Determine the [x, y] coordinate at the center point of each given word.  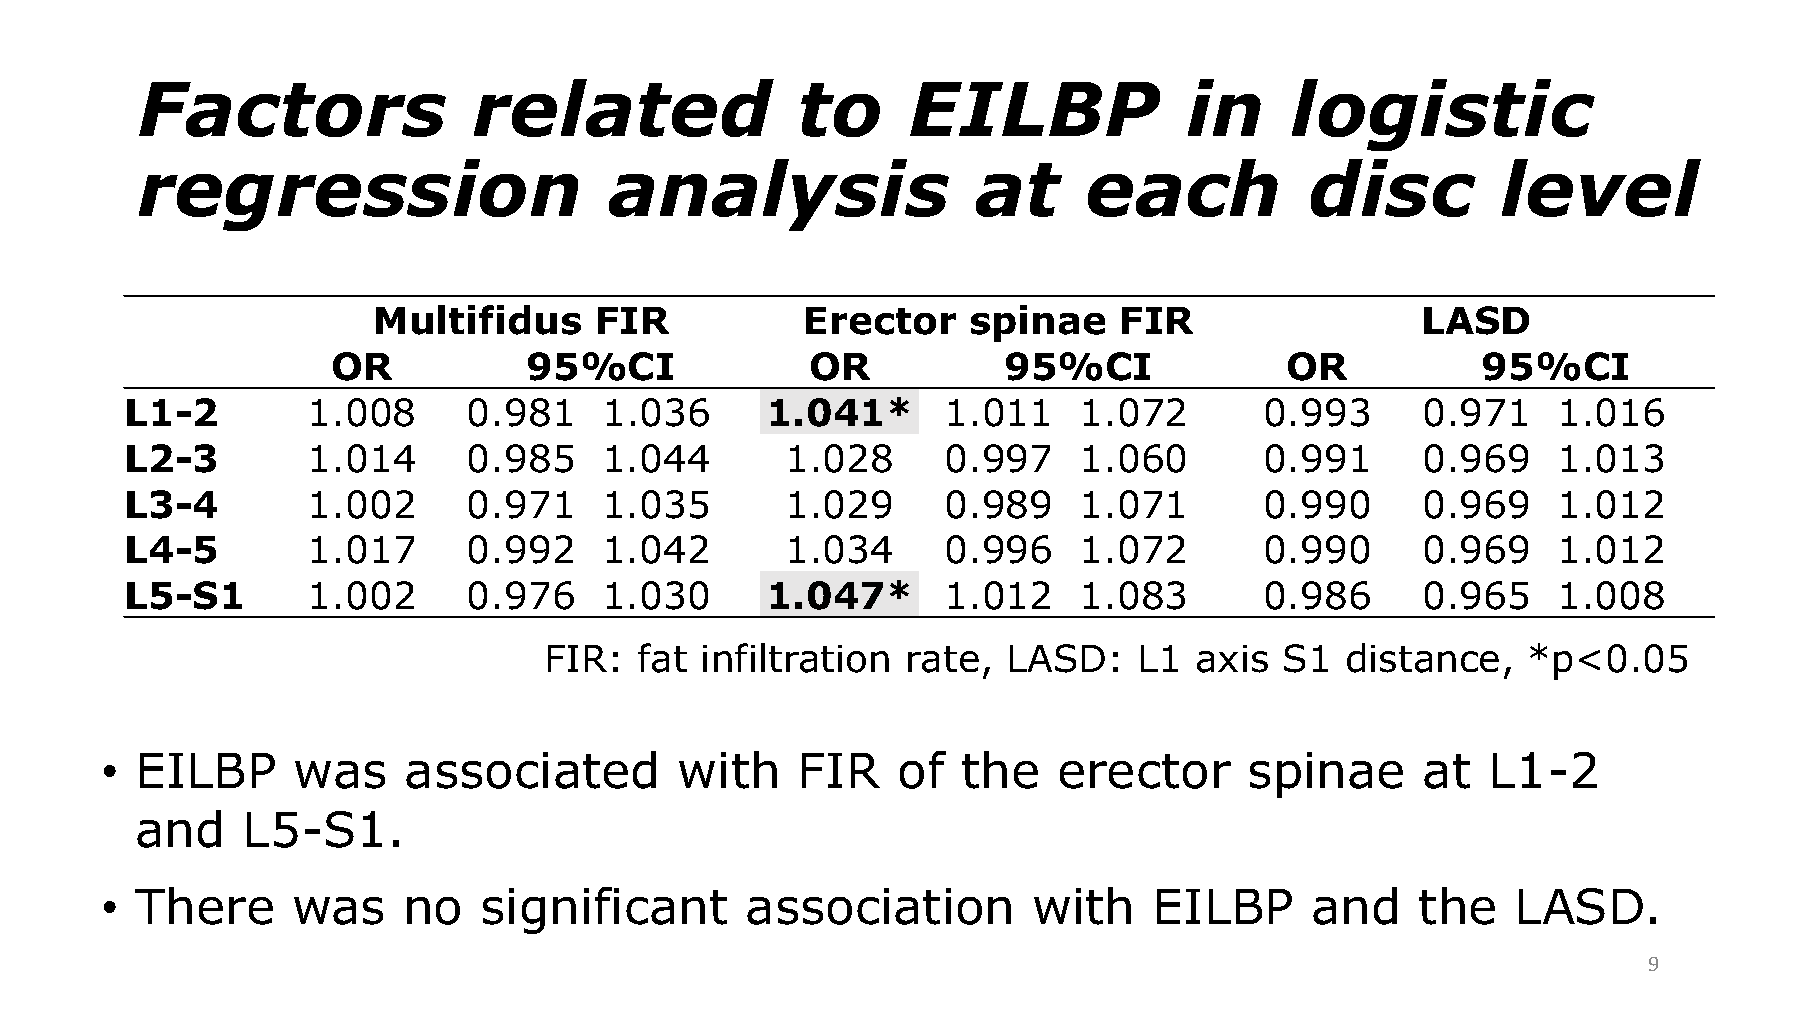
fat [662, 658]
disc [1393, 188]
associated [531, 770]
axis [1232, 659]
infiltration [796, 658]
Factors [292, 109]
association [879, 906]
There [204, 906]
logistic [1443, 115]
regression [358, 195]
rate [943, 659]
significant [605, 910]
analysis [779, 195]
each [1183, 188]
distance [1423, 658]
